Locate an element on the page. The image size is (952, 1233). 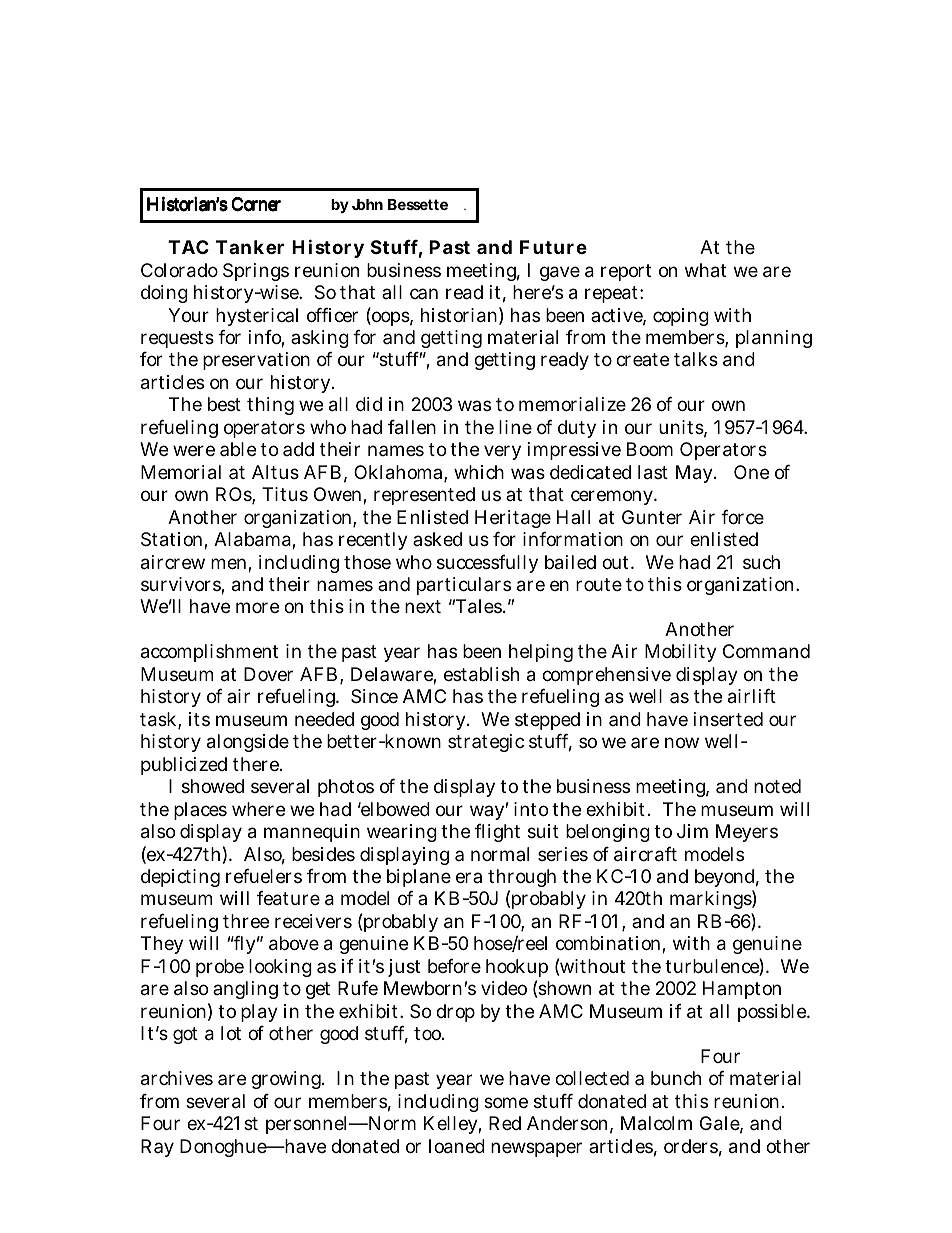
May is located at coordinates (696, 474).
